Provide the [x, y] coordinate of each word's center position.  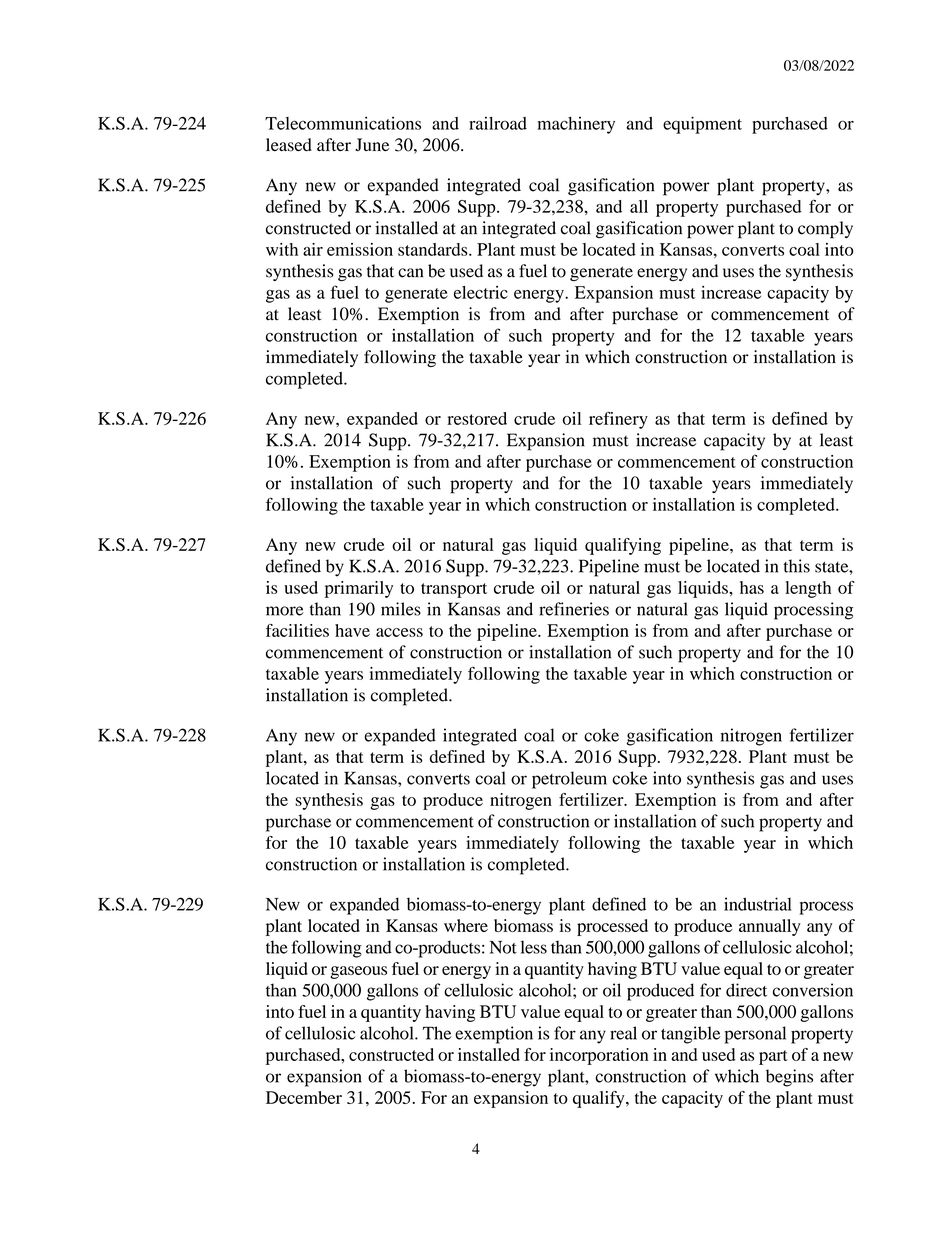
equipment [702, 125]
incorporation [599, 1056]
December [304, 1097]
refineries [574, 609]
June [372, 144]
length [808, 589]
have [352, 630]
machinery [576, 125]
